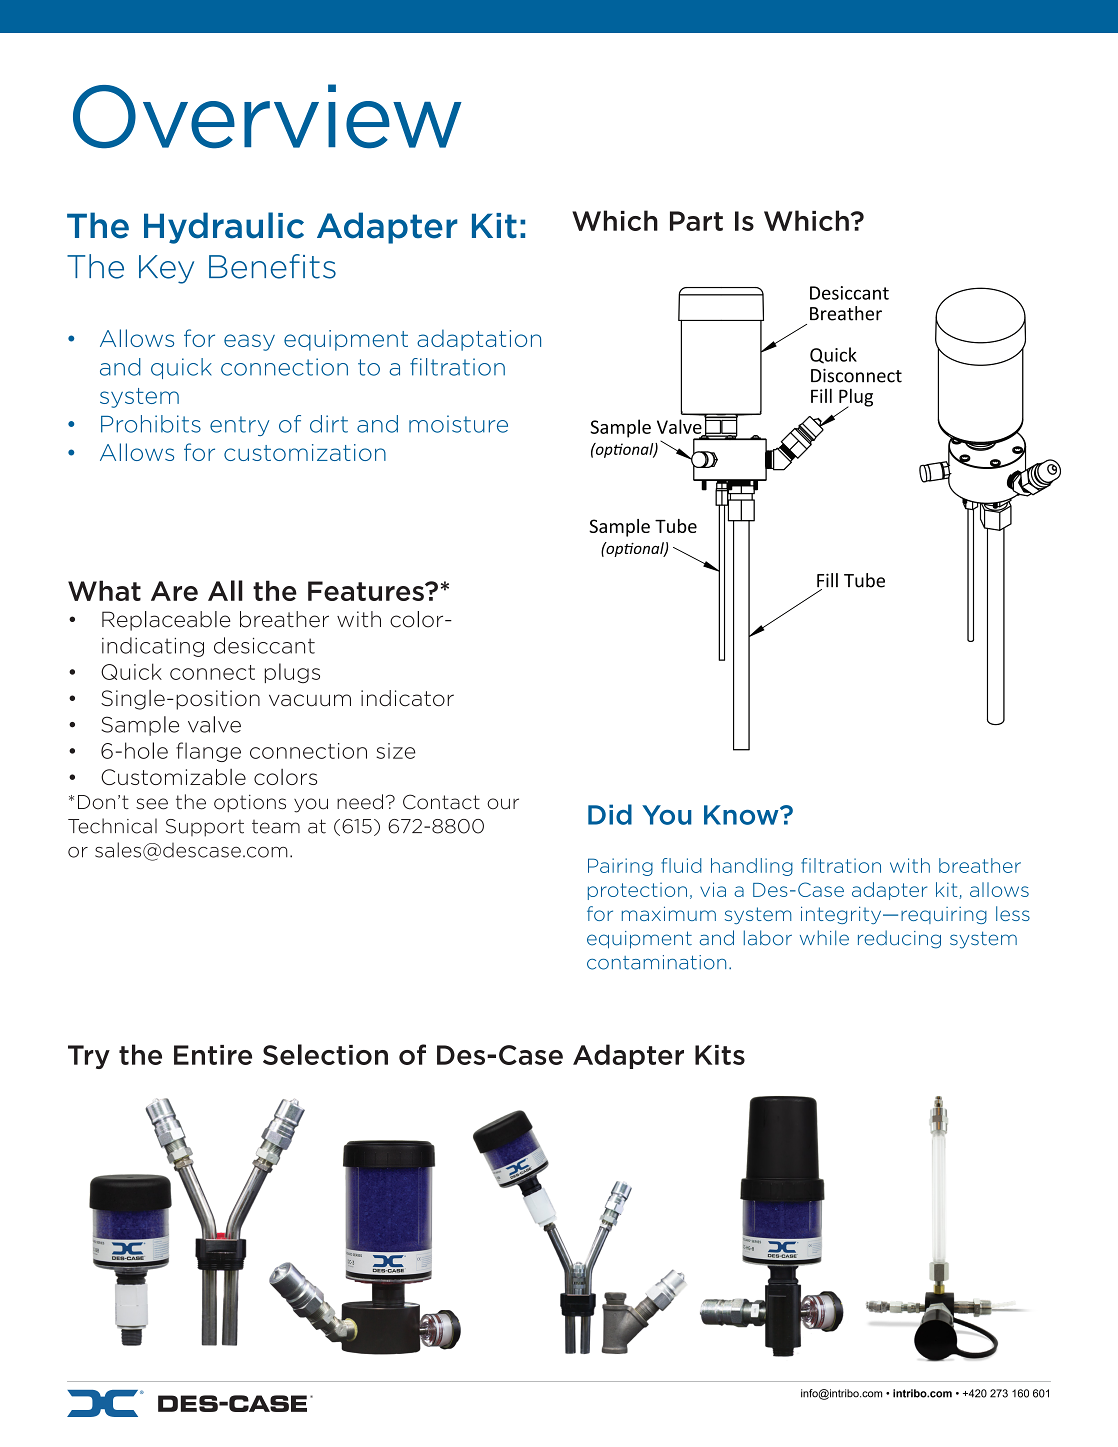  Describe the element at coordinates (174, 591) in the screenshot. I see `Are` at that location.
